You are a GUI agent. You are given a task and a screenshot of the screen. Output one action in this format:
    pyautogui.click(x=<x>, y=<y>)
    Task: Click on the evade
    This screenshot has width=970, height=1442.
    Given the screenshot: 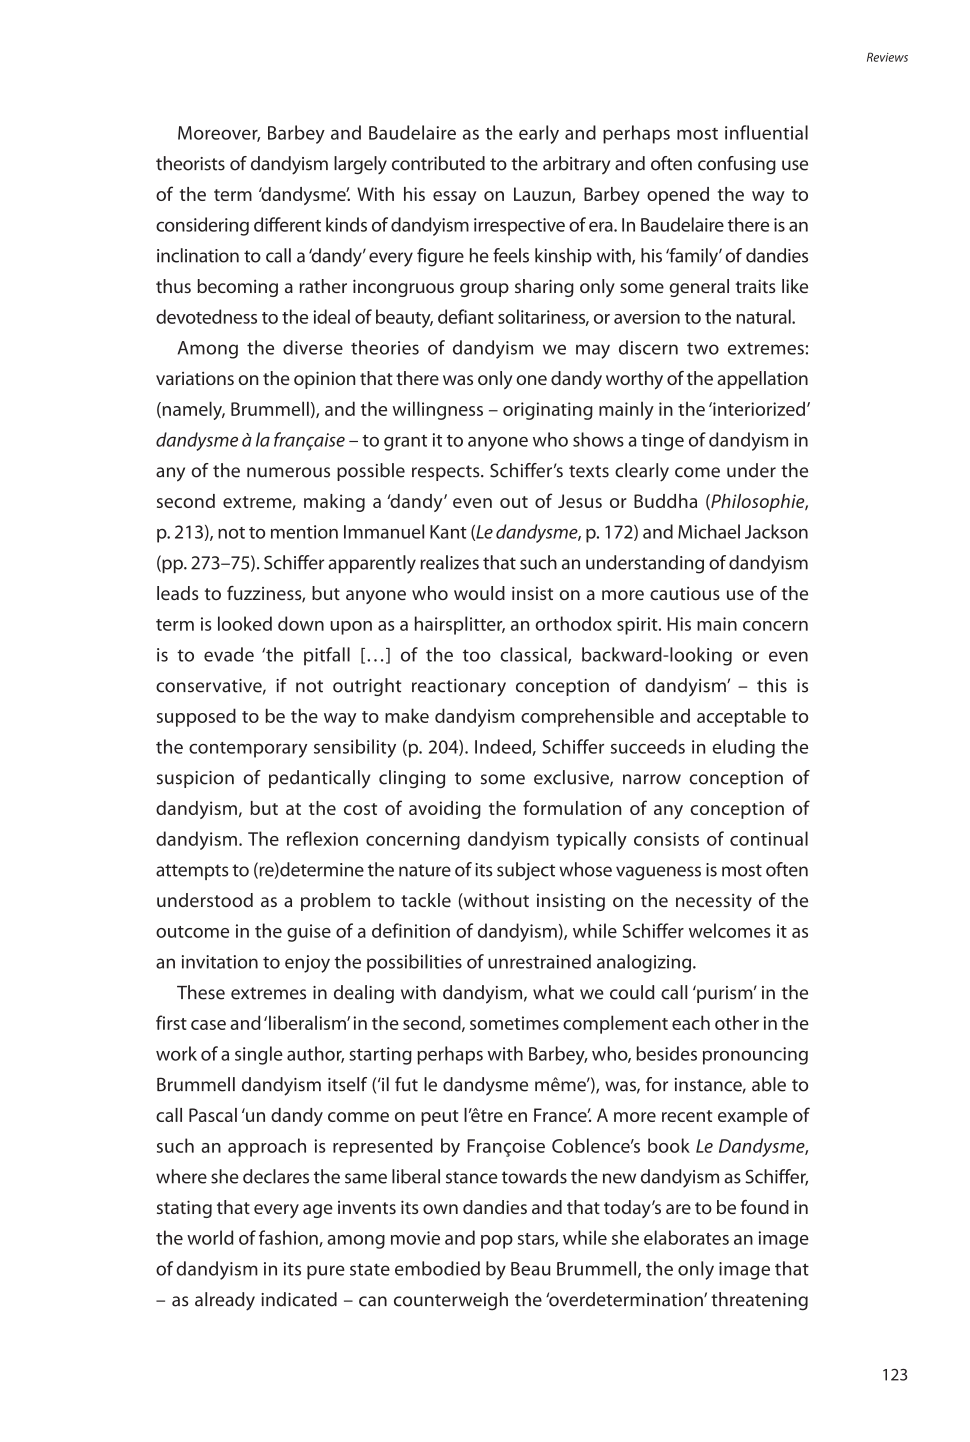 What is the action you would take?
    pyautogui.click(x=229, y=654)
